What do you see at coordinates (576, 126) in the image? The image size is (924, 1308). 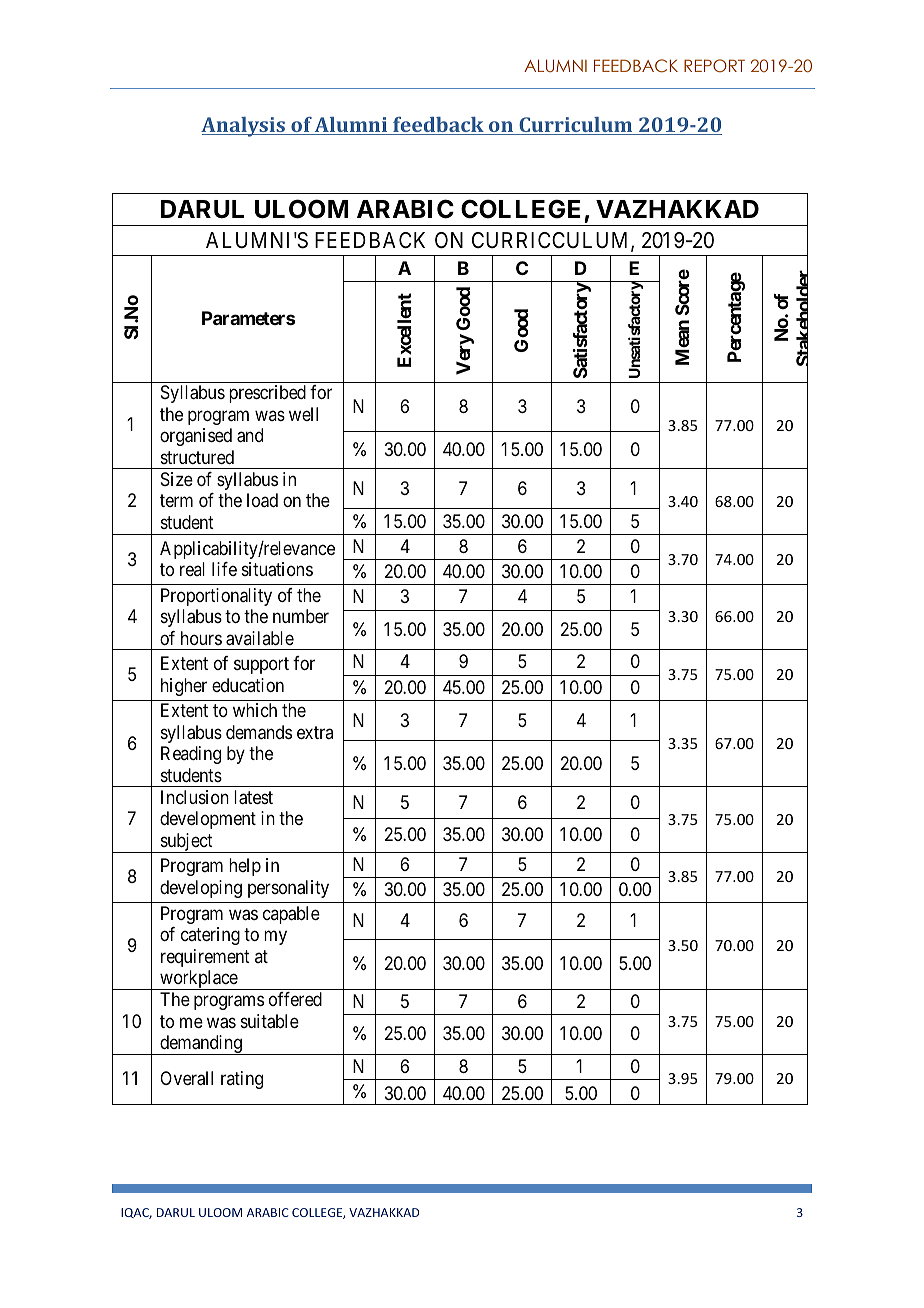 I see `Curriculum` at bounding box center [576, 126].
